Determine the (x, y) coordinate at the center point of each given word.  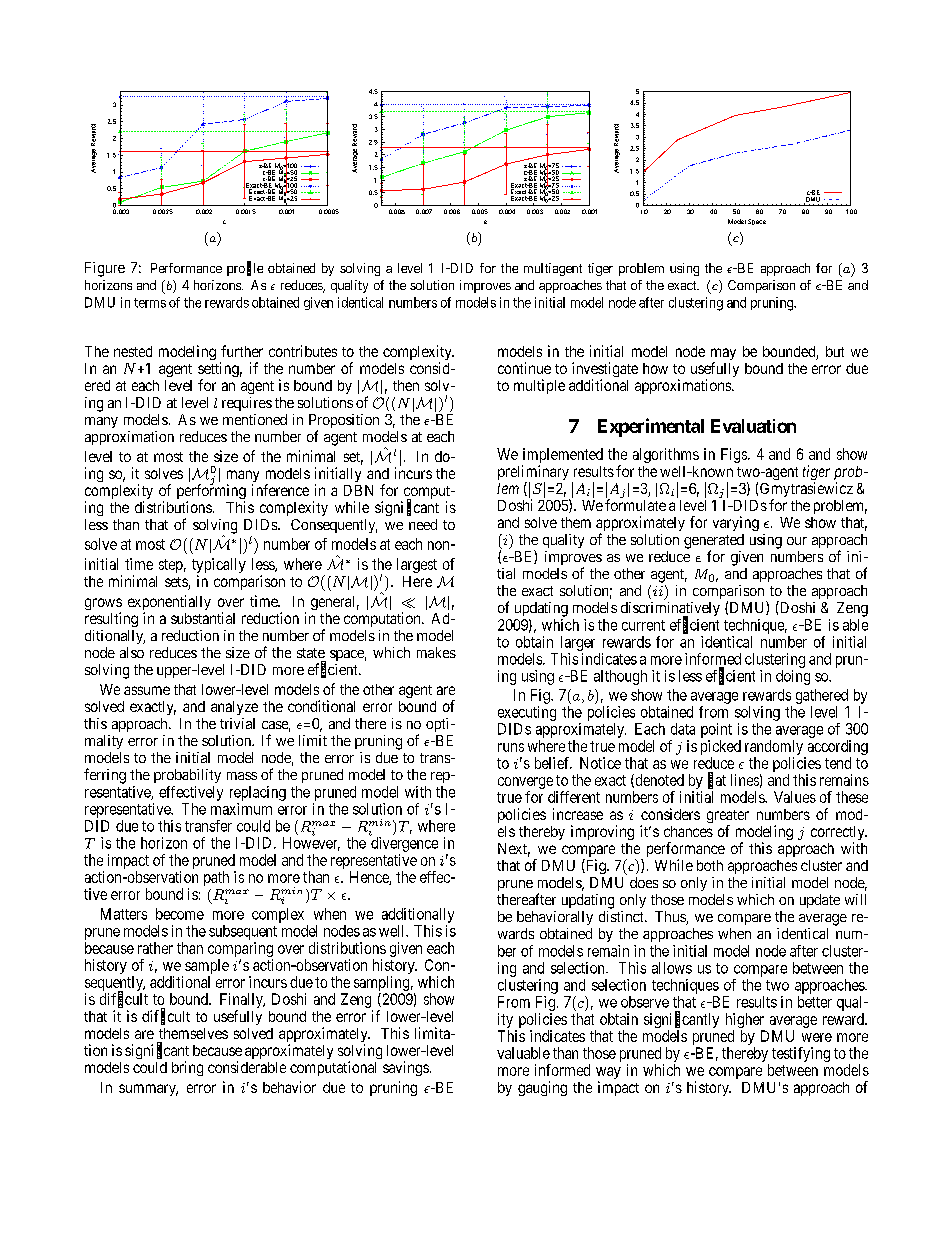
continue (524, 368)
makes (436, 652)
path (216, 878)
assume (147, 690)
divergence (404, 844)
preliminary (533, 474)
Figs (735, 455)
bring (187, 1068)
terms (150, 303)
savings (406, 1068)
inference (280, 490)
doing (793, 677)
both (710, 865)
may (723, 355)
